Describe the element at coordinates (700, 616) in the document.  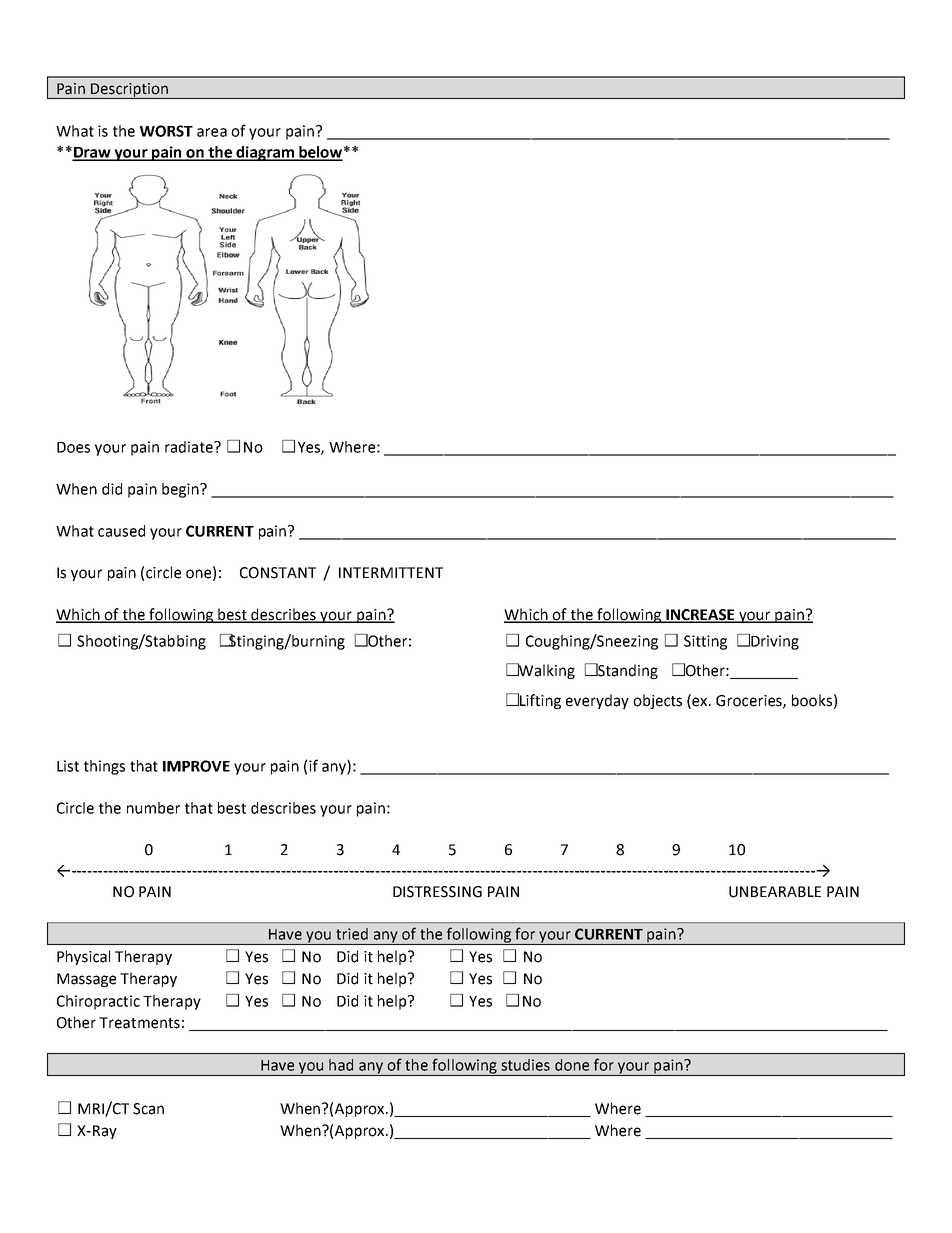
I see `INCREASE` at that location.
